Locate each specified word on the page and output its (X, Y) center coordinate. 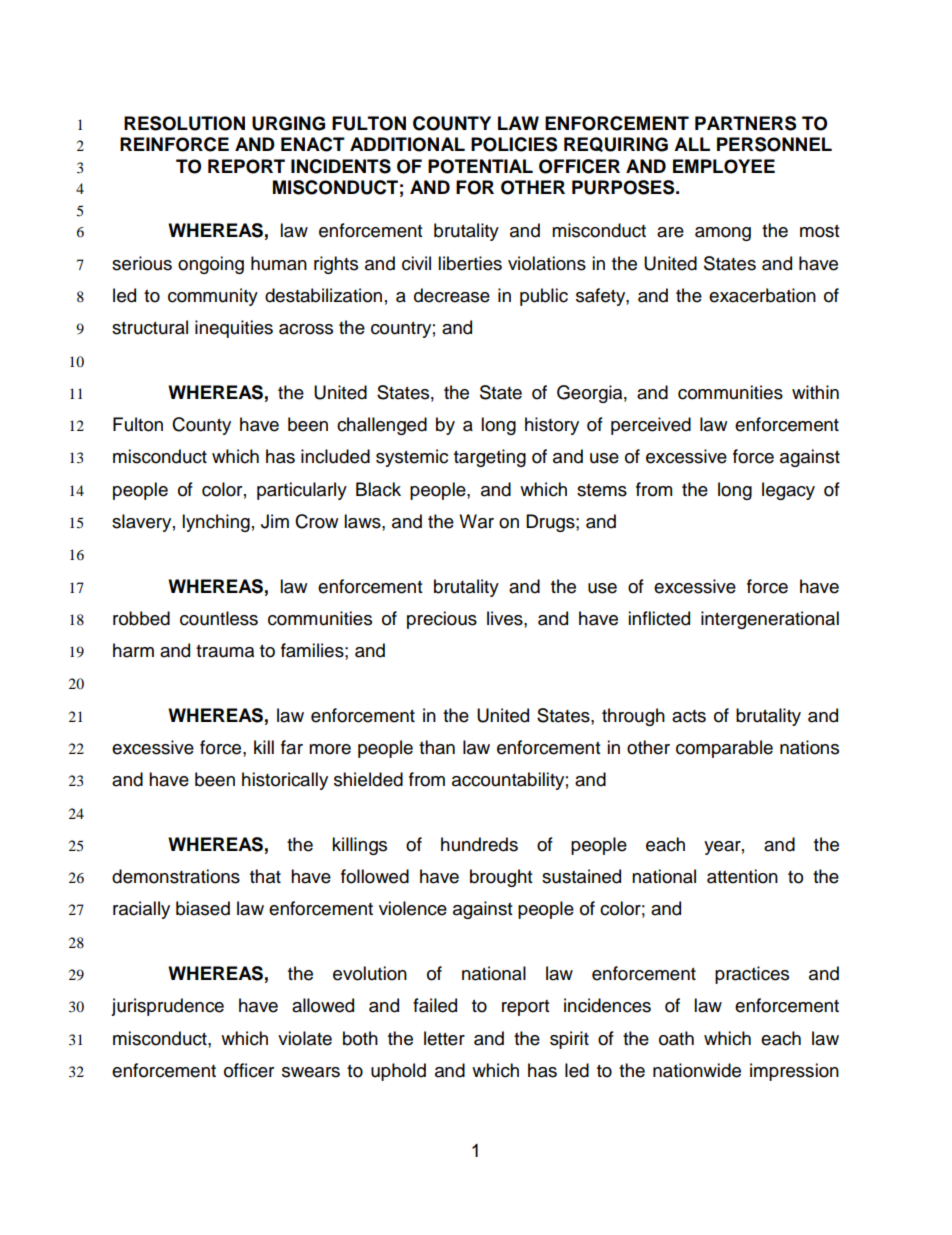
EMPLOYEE (724, 166)
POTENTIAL (480, 166)
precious (442, 620)
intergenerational (770, 620)
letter (444, 1038)
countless (219, 618)
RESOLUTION (184, 123)
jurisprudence (167, 1007)
